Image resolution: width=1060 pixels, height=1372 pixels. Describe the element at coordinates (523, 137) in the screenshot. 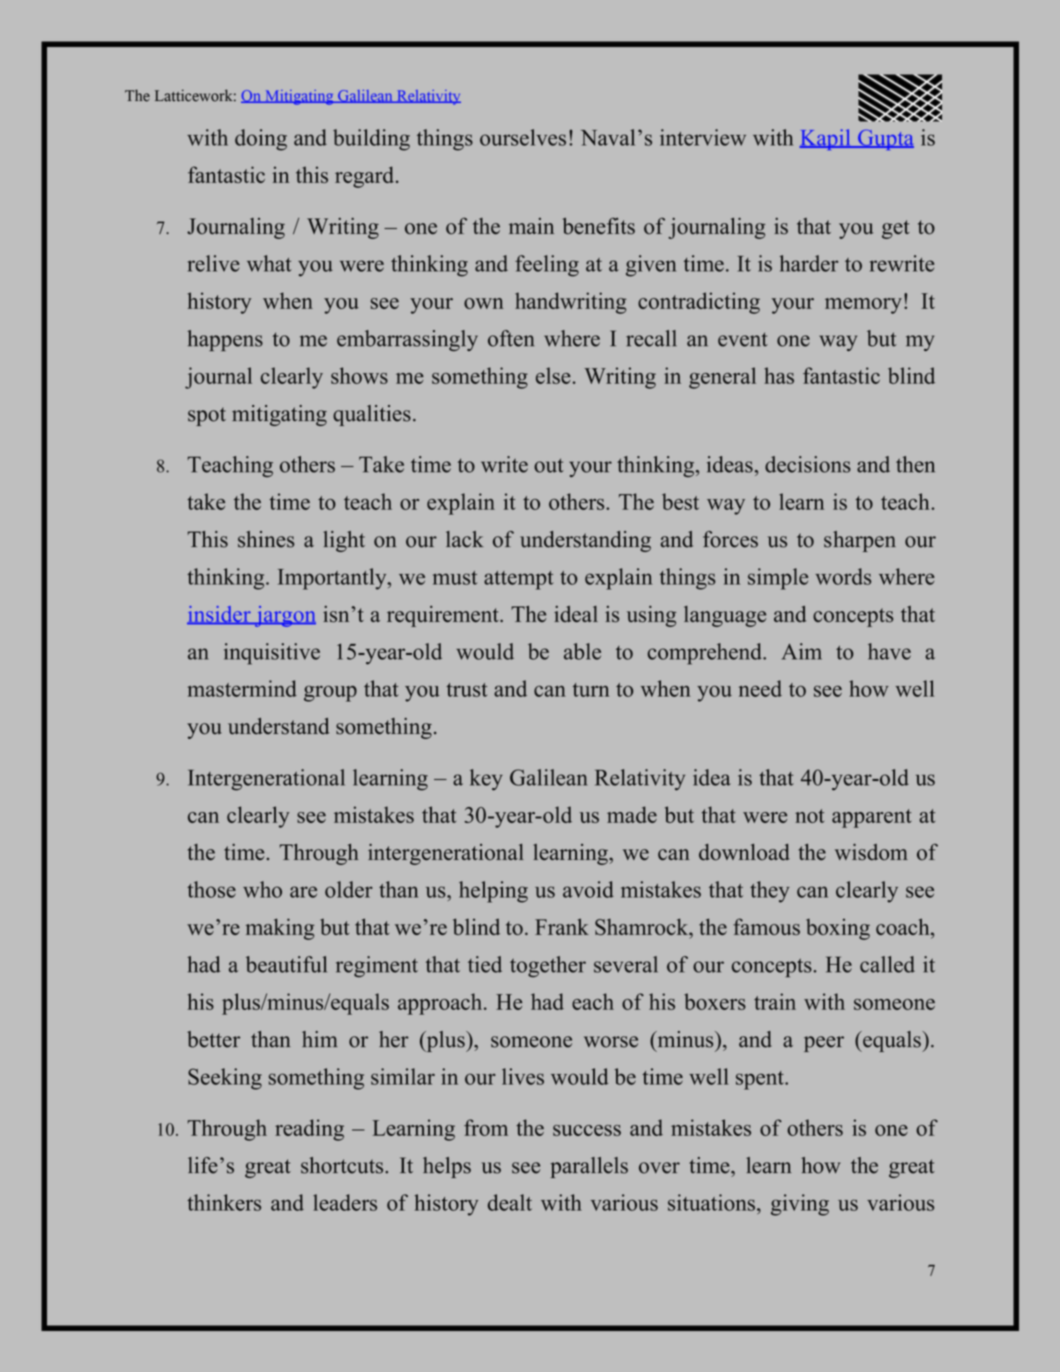

I see `ourselves` at that location.
